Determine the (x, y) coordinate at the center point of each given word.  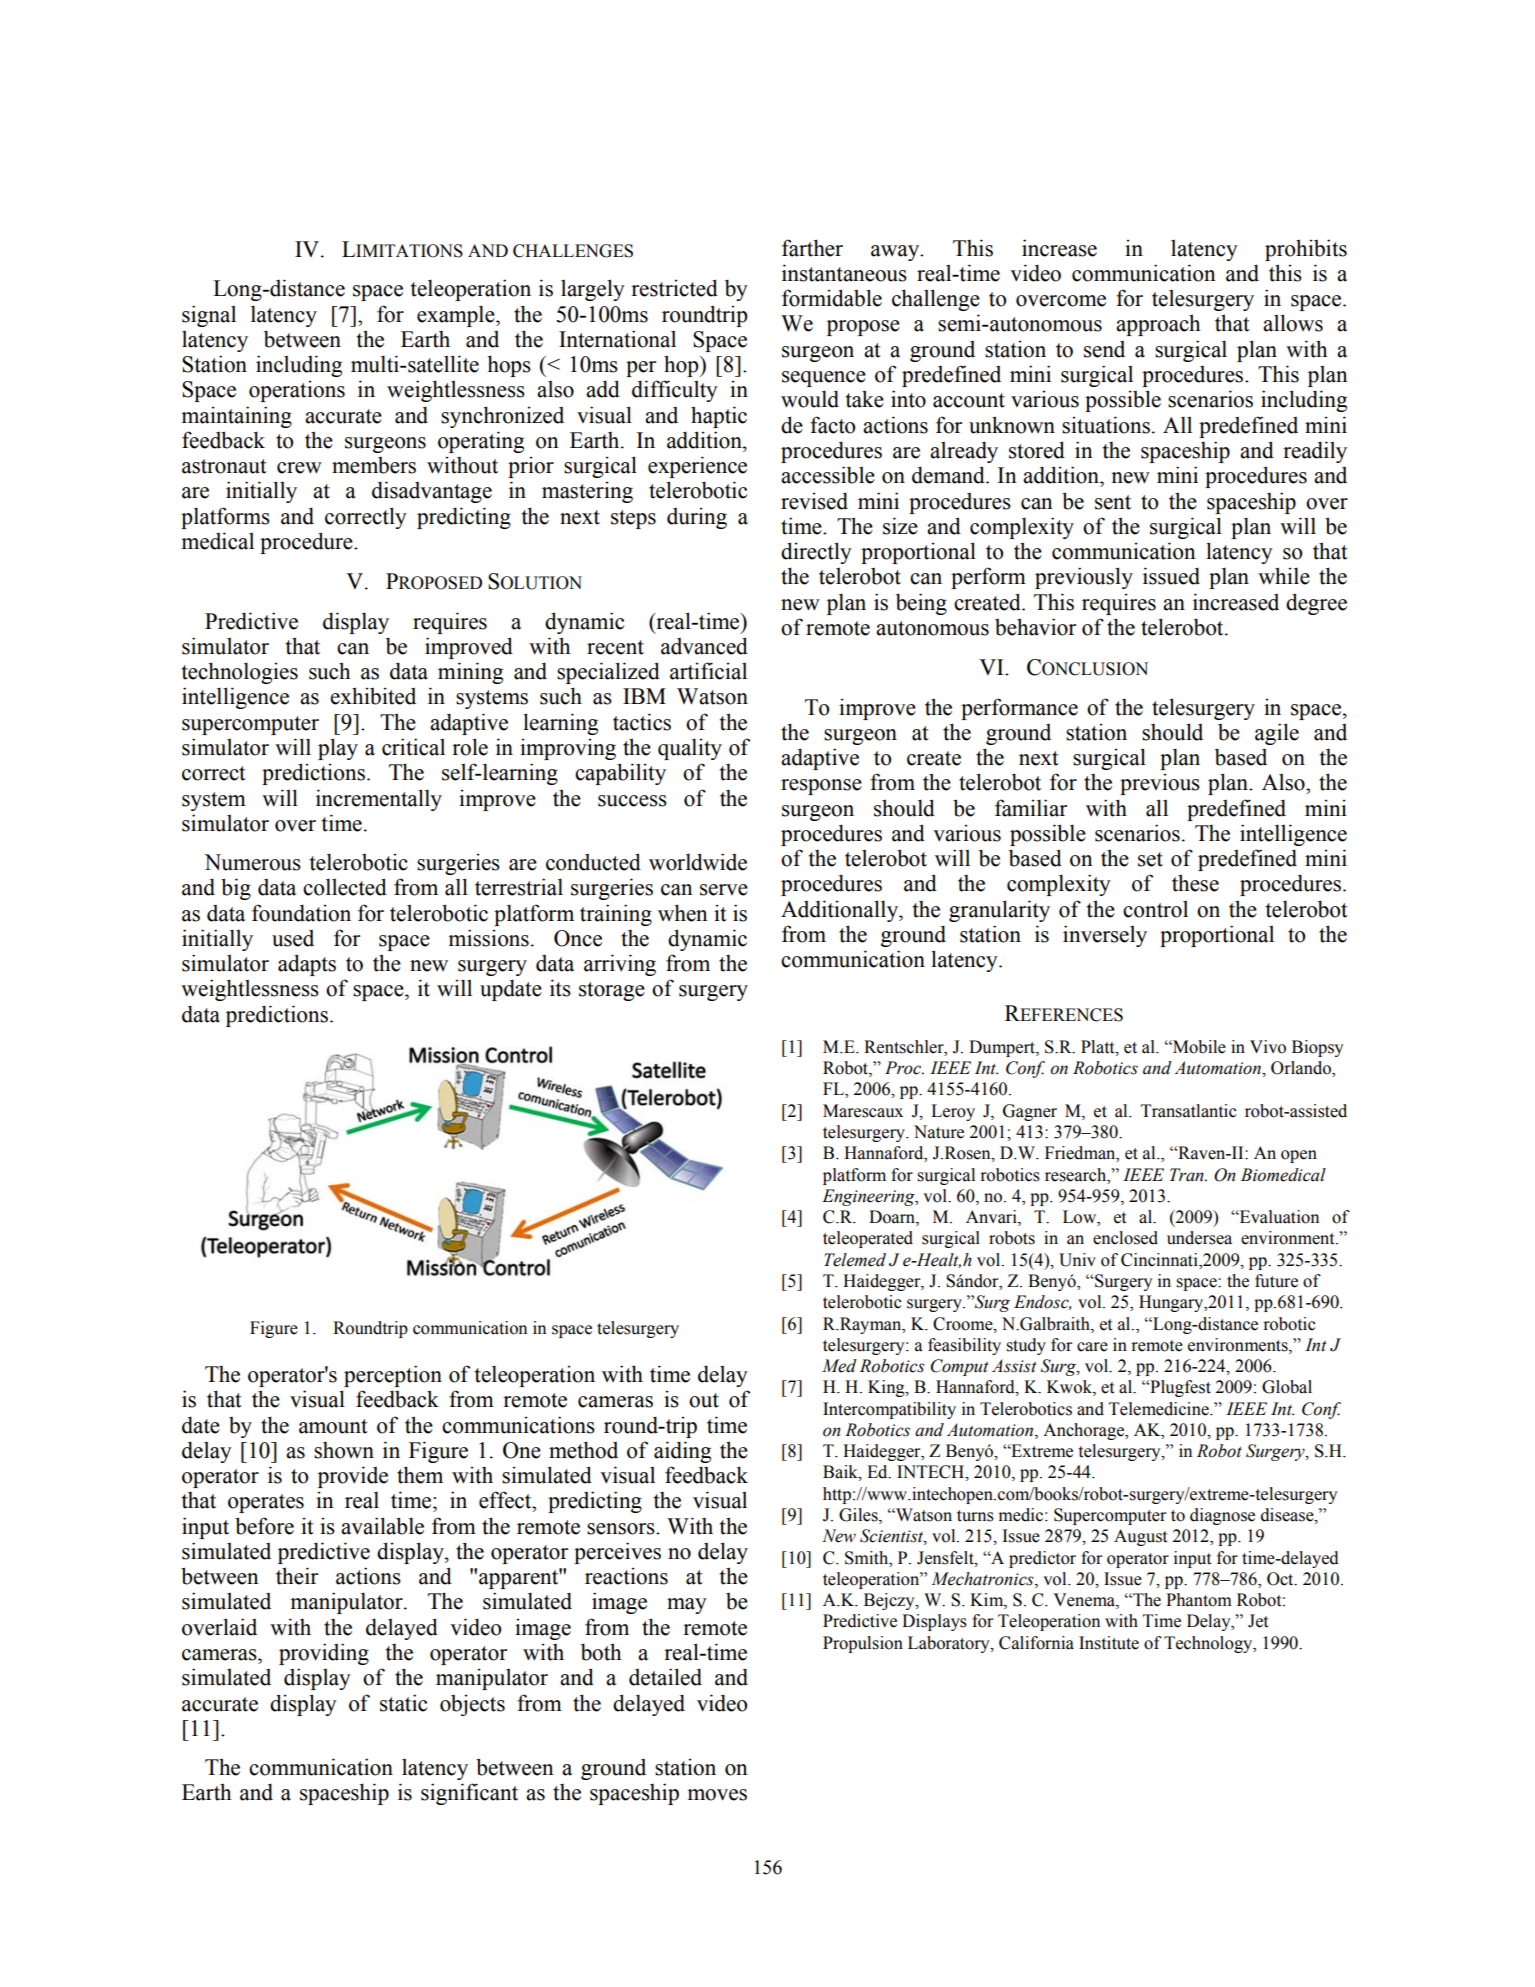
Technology (1209, 1644)
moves (717, 1795)
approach (1158, 325)
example (457, 316)
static (403, 1703)
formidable (832, 298)
